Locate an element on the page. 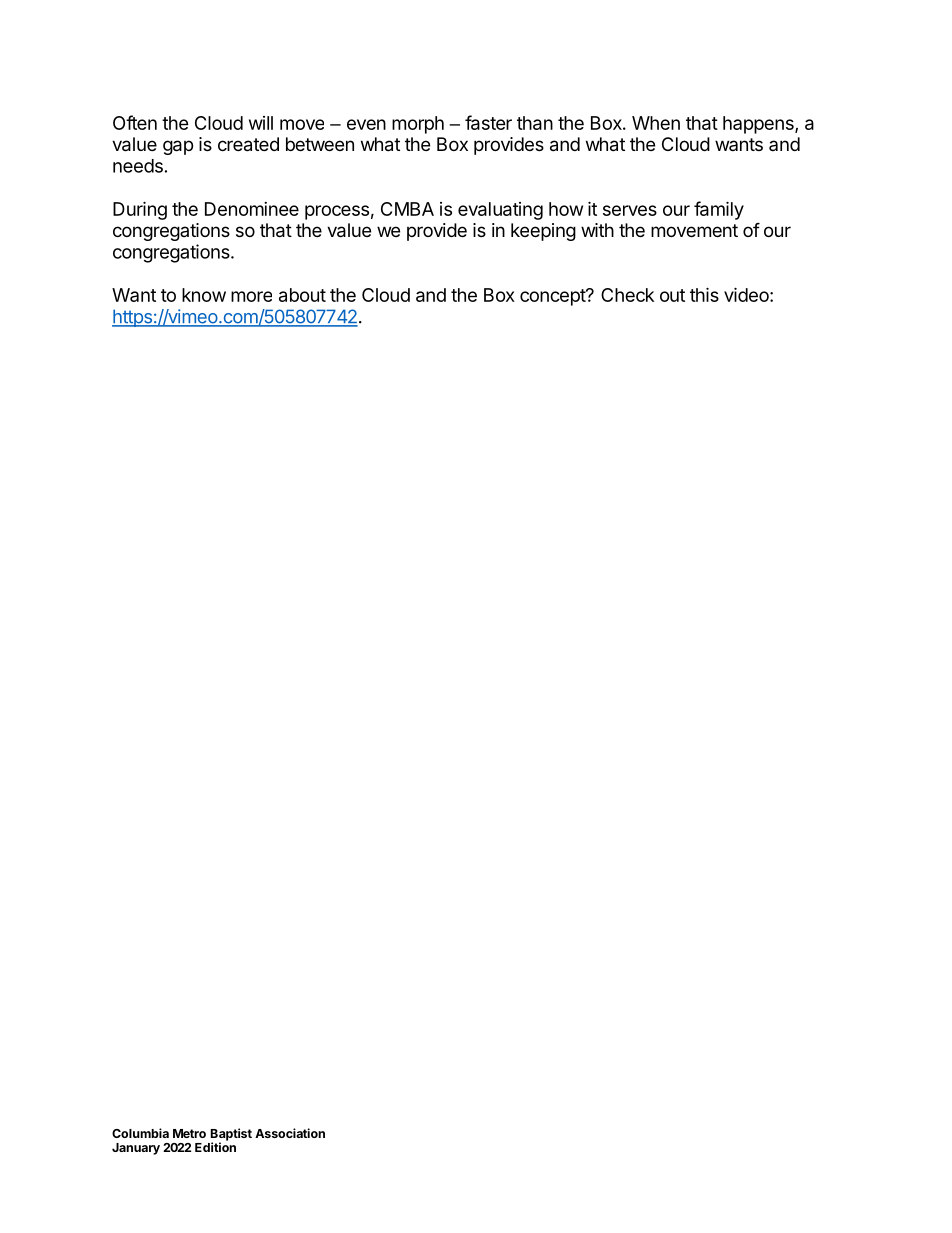 This document has height=1233, width=952. Association is located at coordinates (290, 1133).
